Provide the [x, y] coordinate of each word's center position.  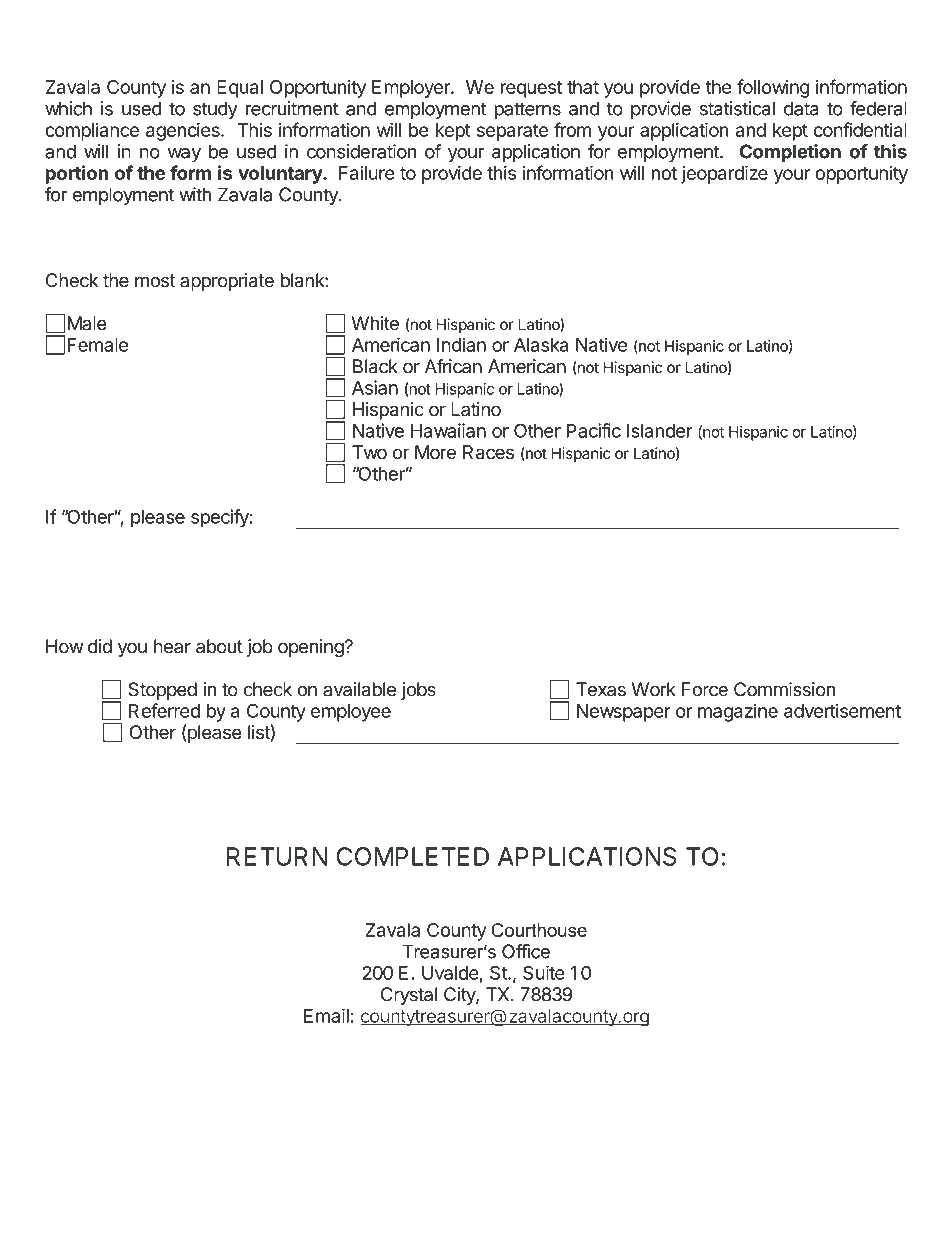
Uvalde [450, 973]
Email [326, 1015]
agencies [184, 131]
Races [488, 452]
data [801, 108]
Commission [784, 689]
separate [512, 132]
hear [172, 646]
